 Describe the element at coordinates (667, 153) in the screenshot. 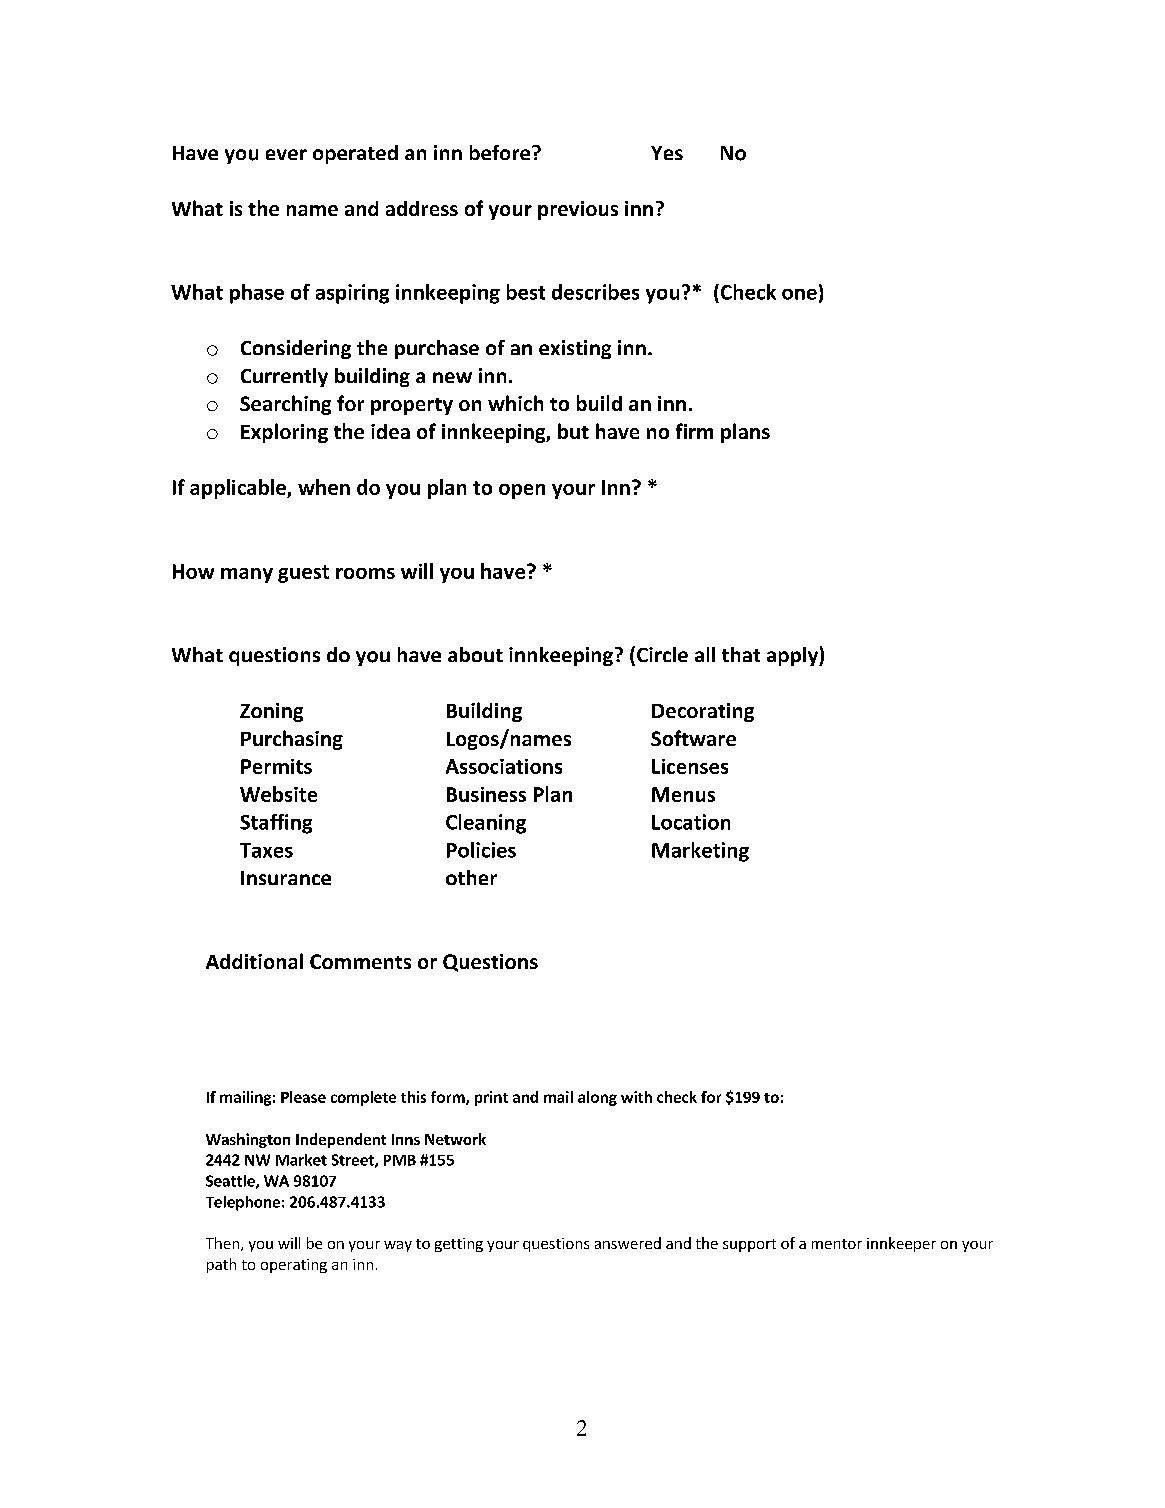

I see `Yes` at that location.
